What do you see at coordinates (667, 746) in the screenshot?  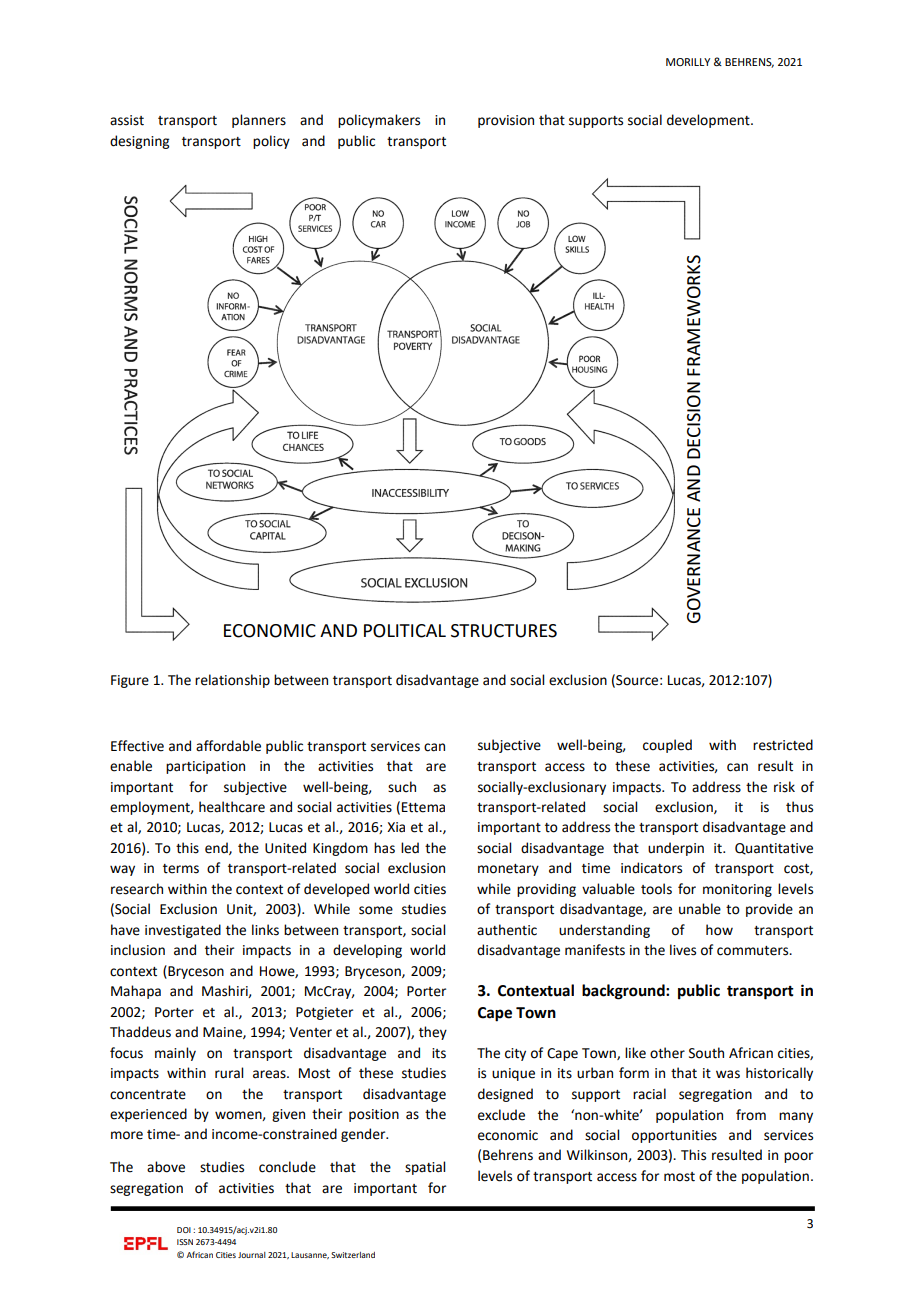 I see `coupled` at bounding box center [667, 746].
